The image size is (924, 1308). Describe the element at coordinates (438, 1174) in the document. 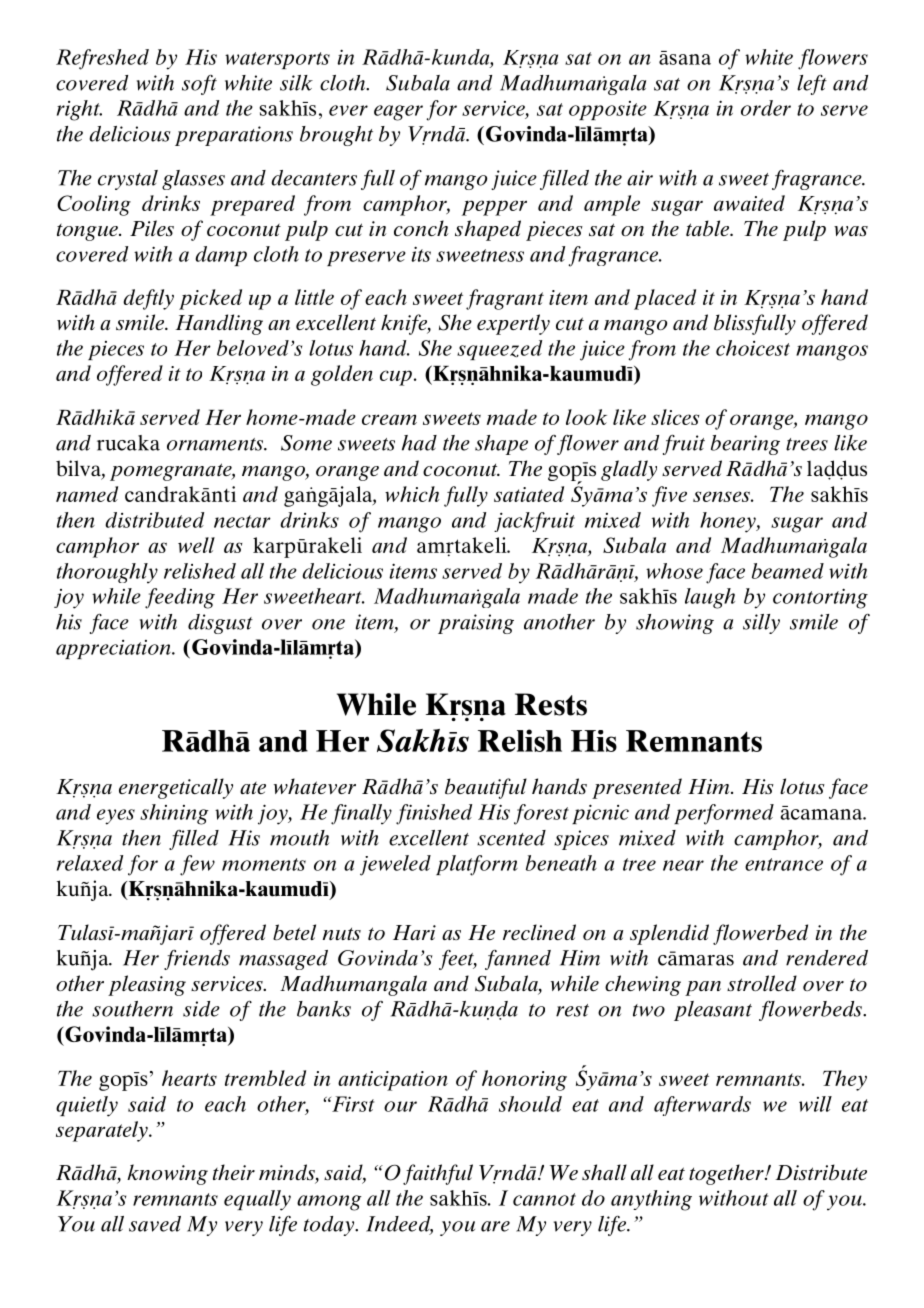

I see `faithful` at that location.
